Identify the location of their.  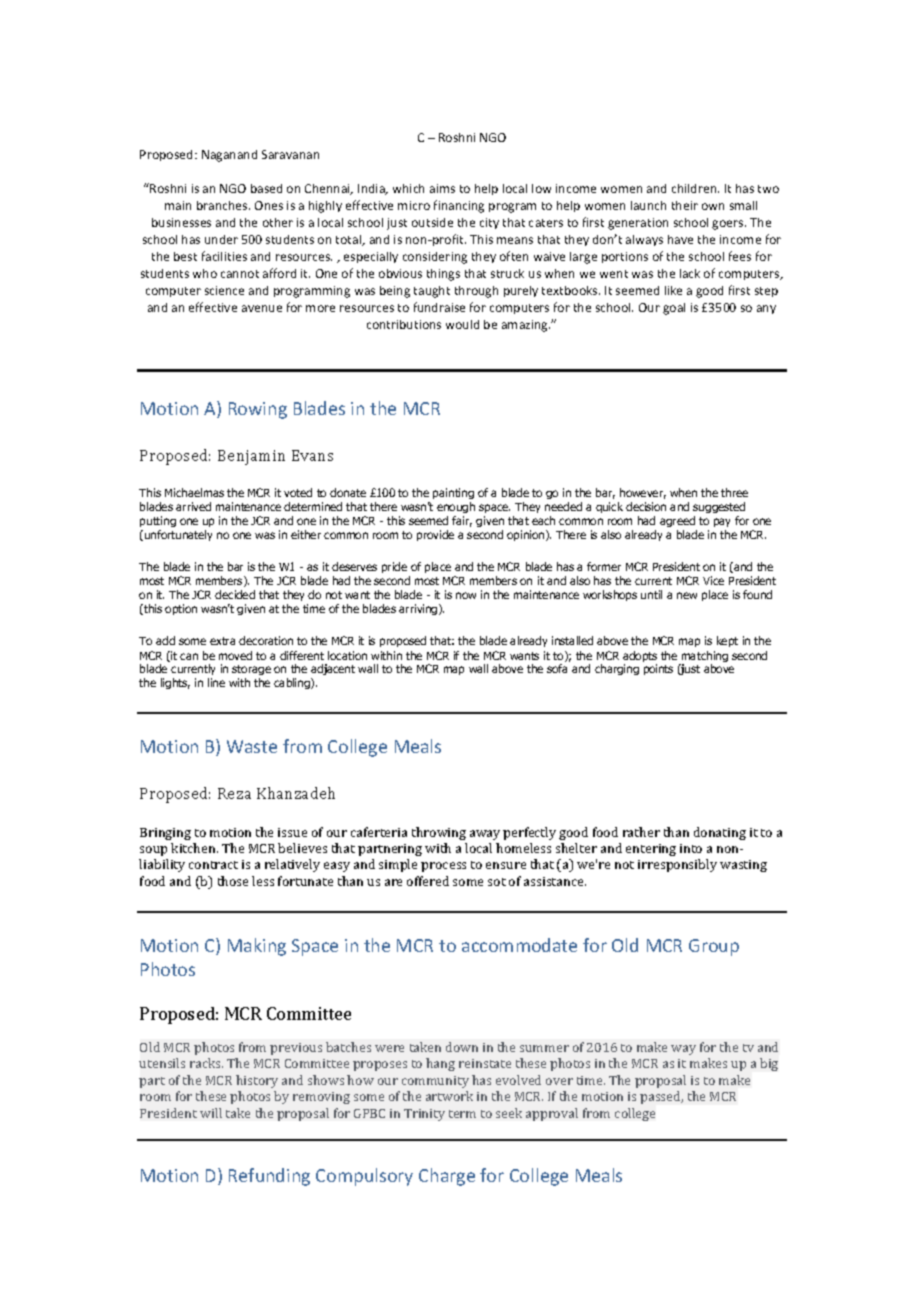
(685, 205).
